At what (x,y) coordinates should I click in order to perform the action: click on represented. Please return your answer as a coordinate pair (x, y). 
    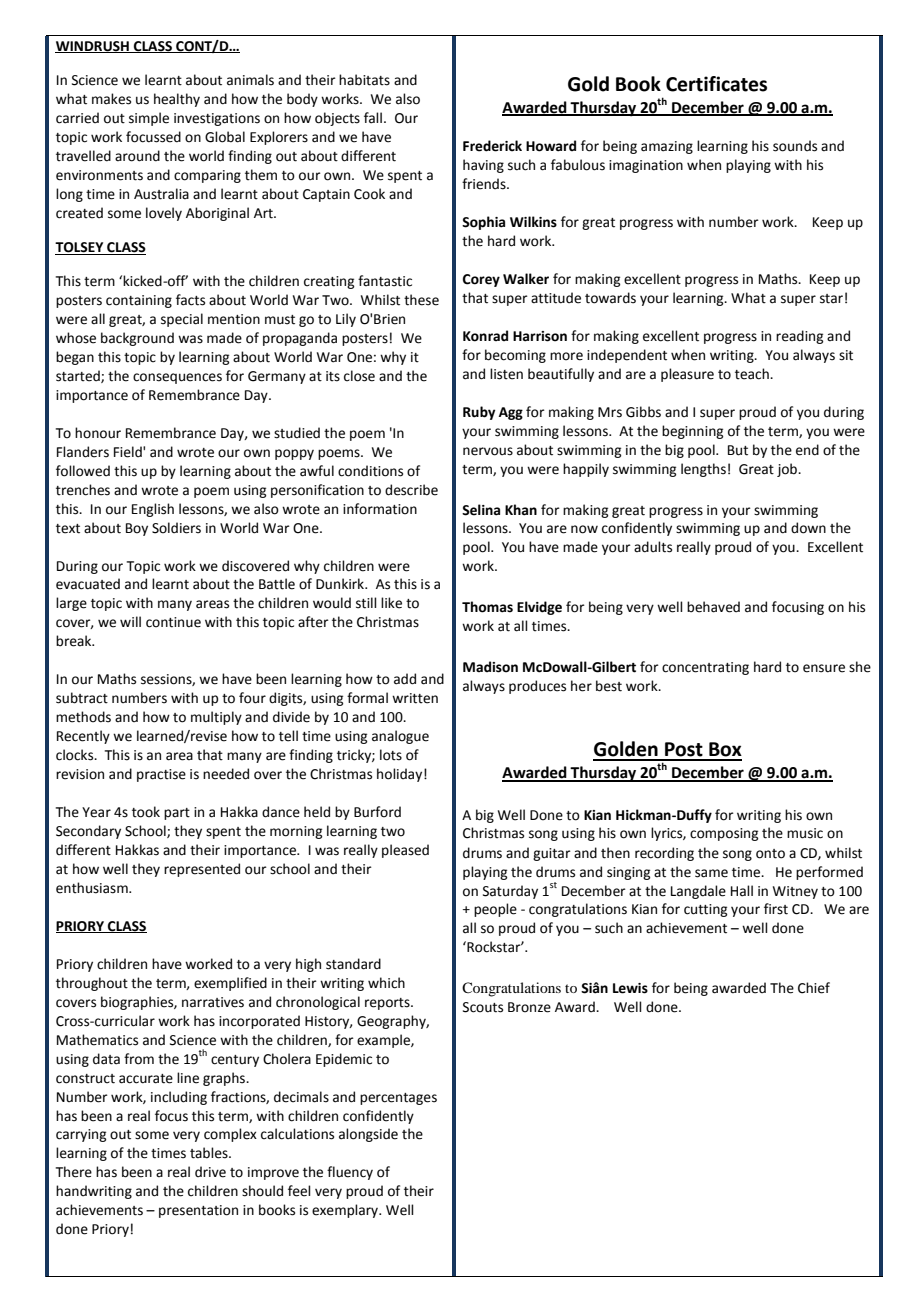
    Looking at the image, I should click on (202, 870).
